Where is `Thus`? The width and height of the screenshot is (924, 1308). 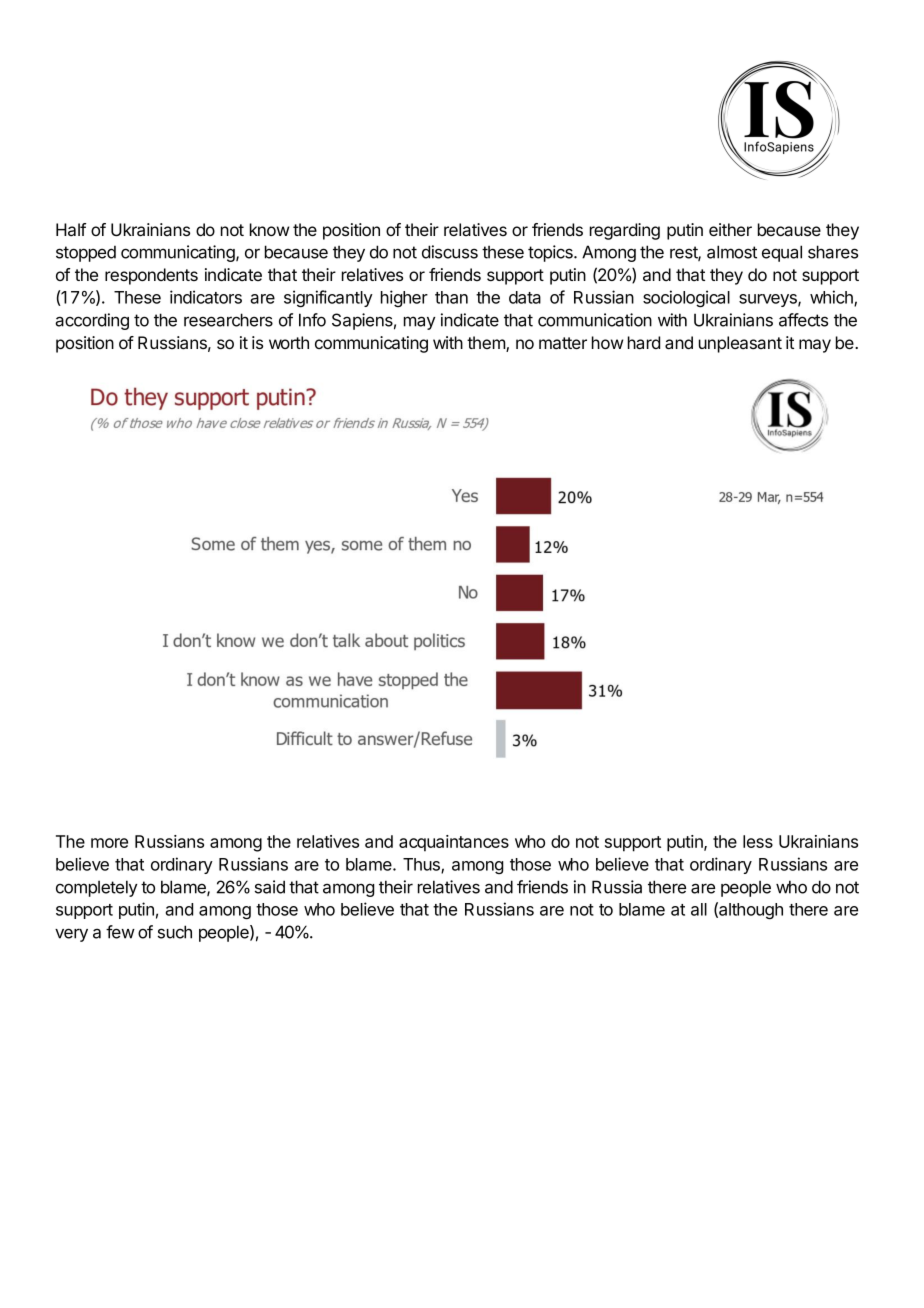
Thus is located at coordinates (422, 865).
